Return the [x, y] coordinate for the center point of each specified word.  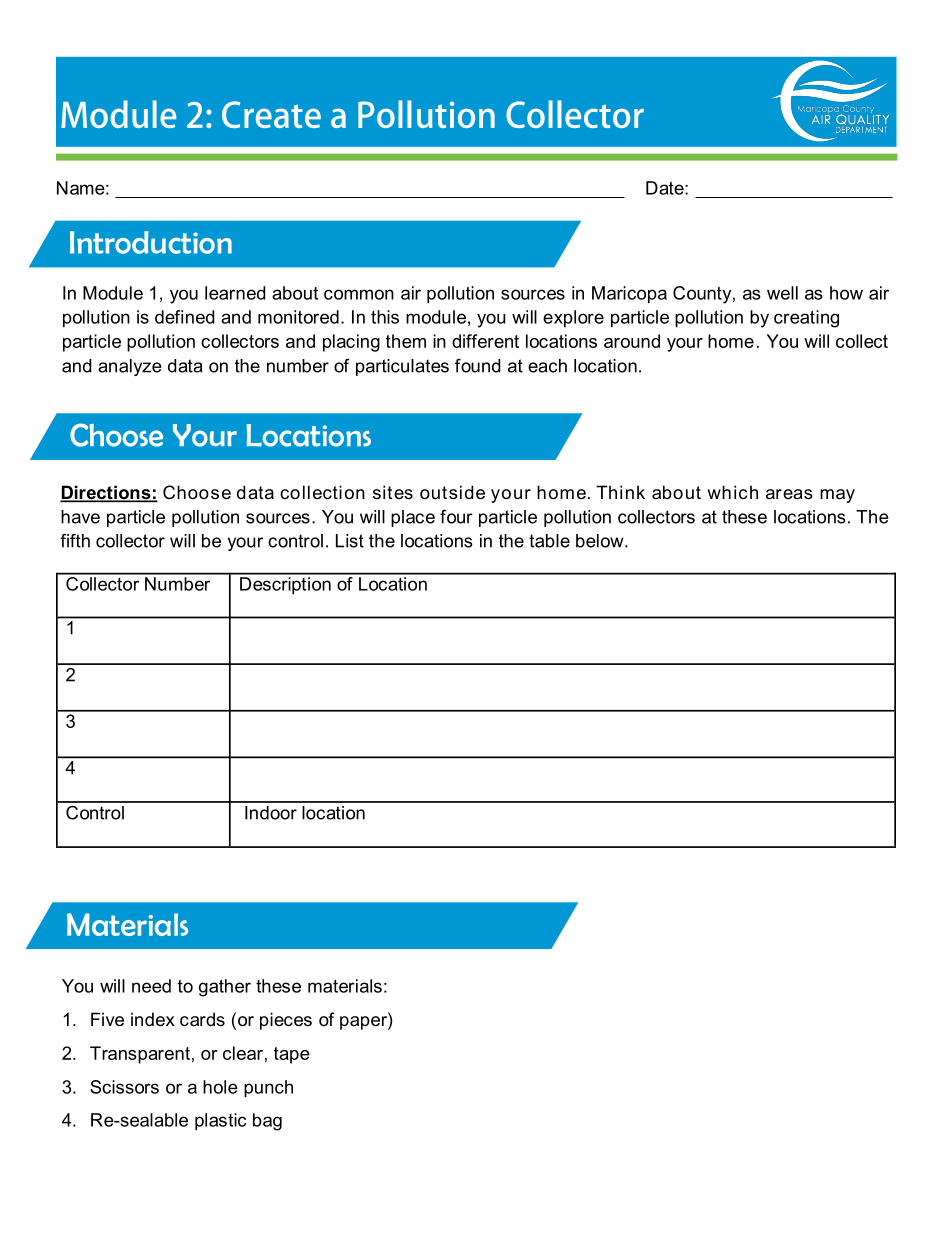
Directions [106, 493]
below [601, 541]
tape [292, 1055]
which [732, 492]
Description [285, 584]
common [359, 294]
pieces [286, 1021]
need [151, 986]
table [549, 541]
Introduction [151, 242]
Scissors [124, 1087]
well [782, 293]
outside [452, 492]
